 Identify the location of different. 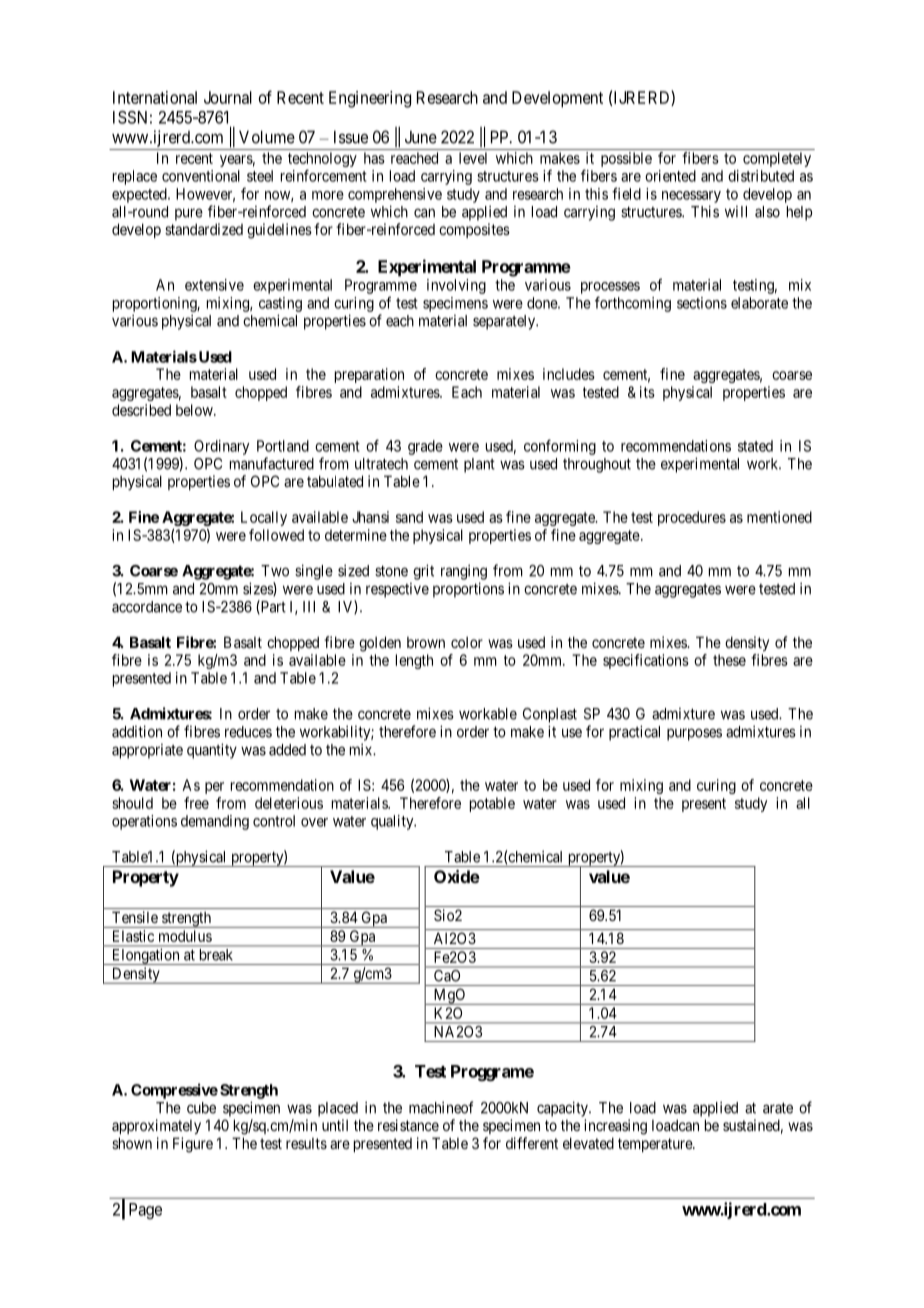
(532, 1143).
